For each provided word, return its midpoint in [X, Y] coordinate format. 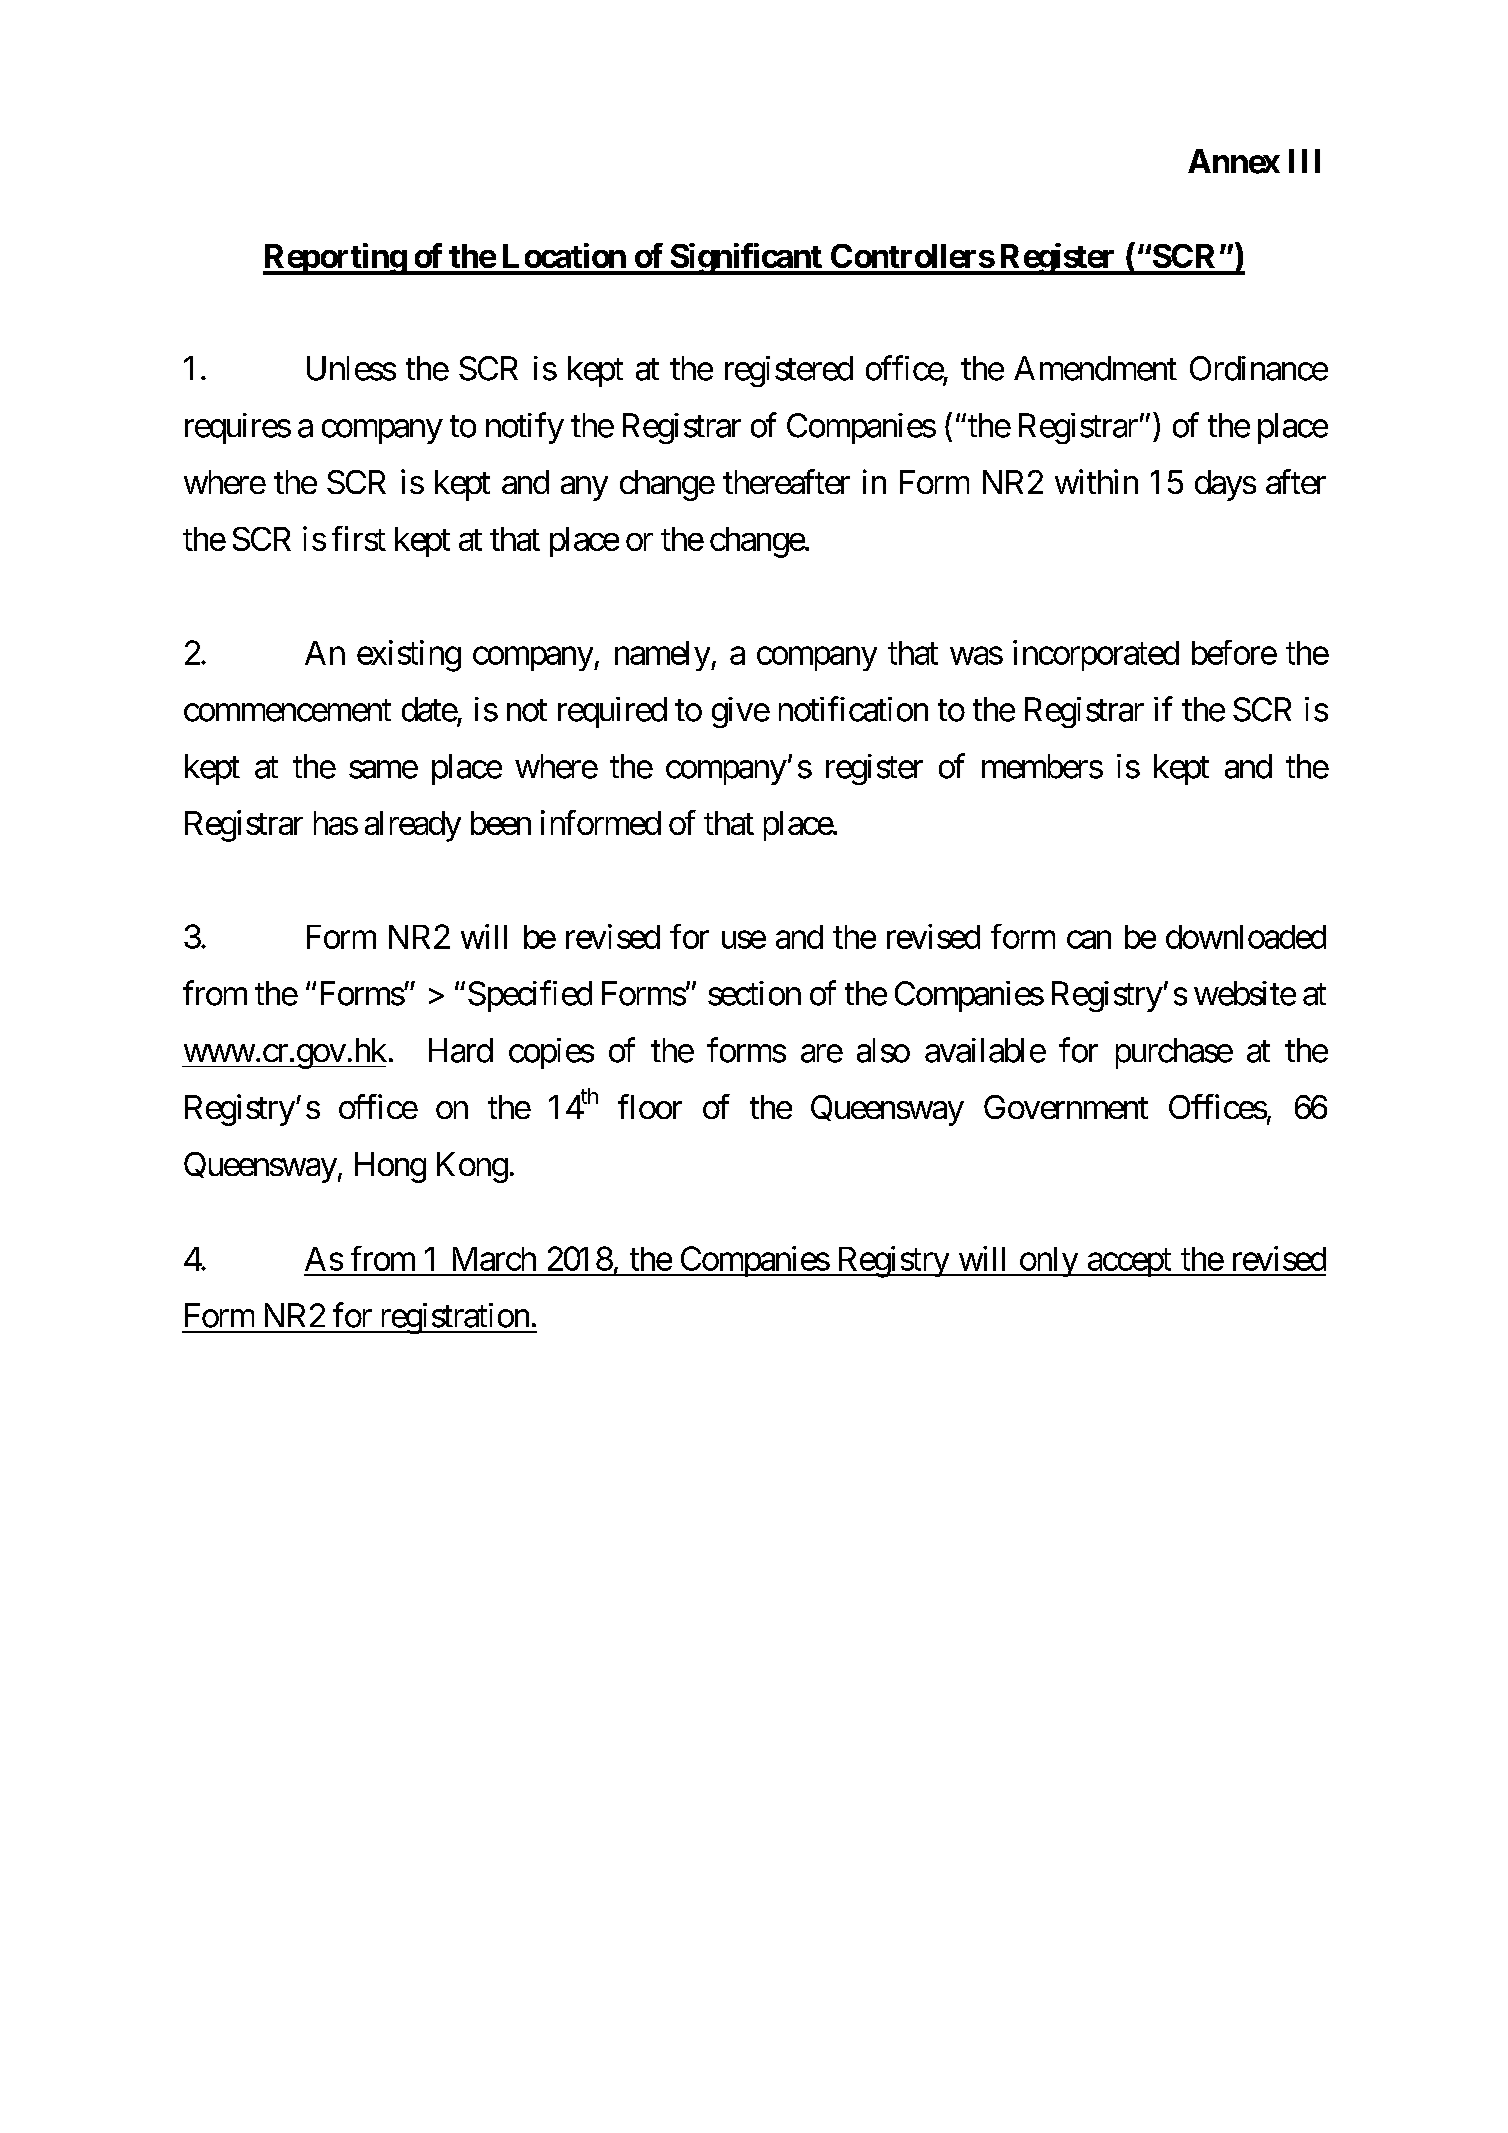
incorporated [1096, 655]
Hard [461, 1050]
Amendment [1095, 368]
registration [454, 1318]
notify [525, 428]
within [1096, 481]
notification [853, 709]
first [359, 538]
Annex [1234, 161]
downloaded [1246, 937]
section [754, 993]
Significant [746, 259]
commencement [287, 711]
